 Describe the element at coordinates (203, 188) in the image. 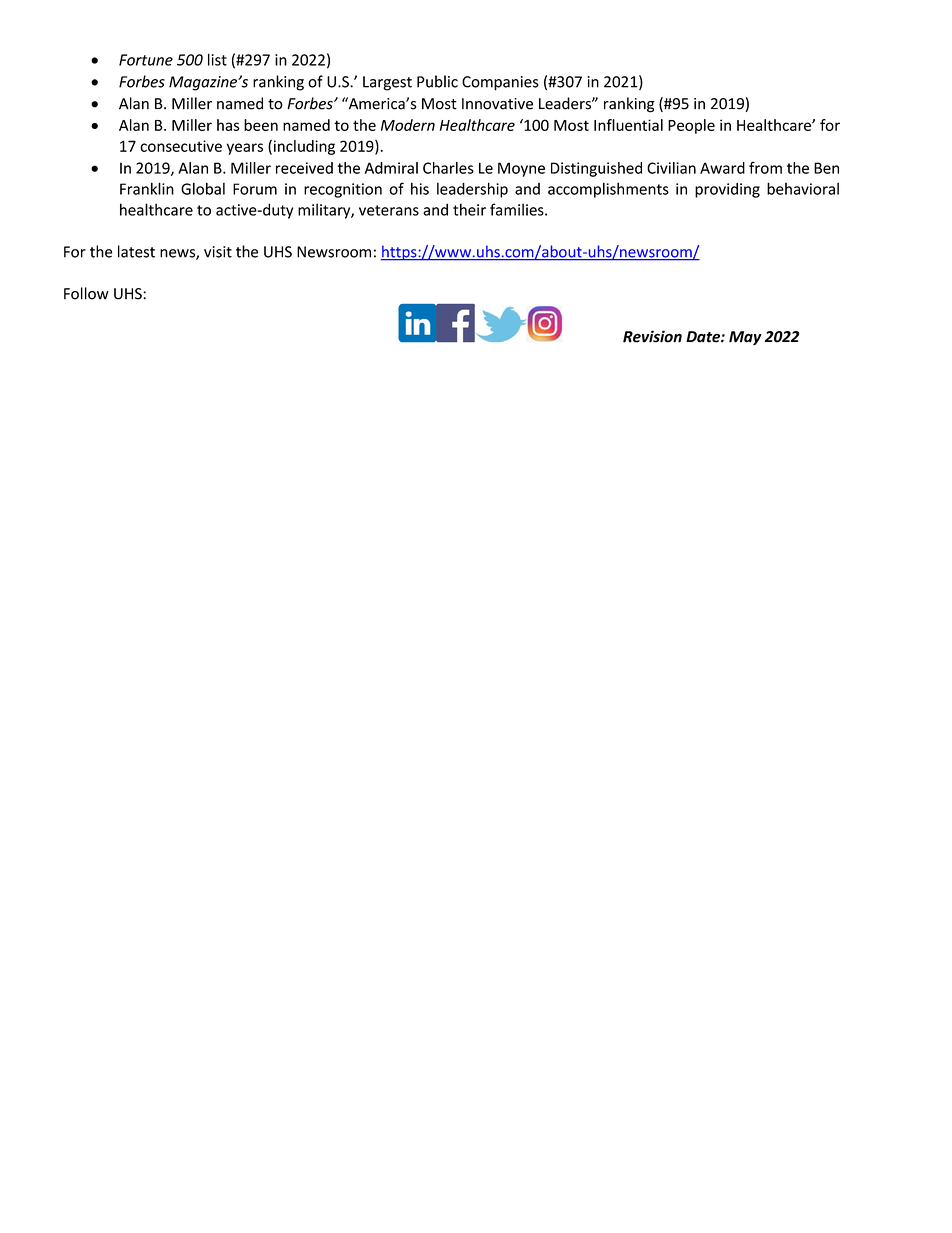

I see `Global` at that location.
